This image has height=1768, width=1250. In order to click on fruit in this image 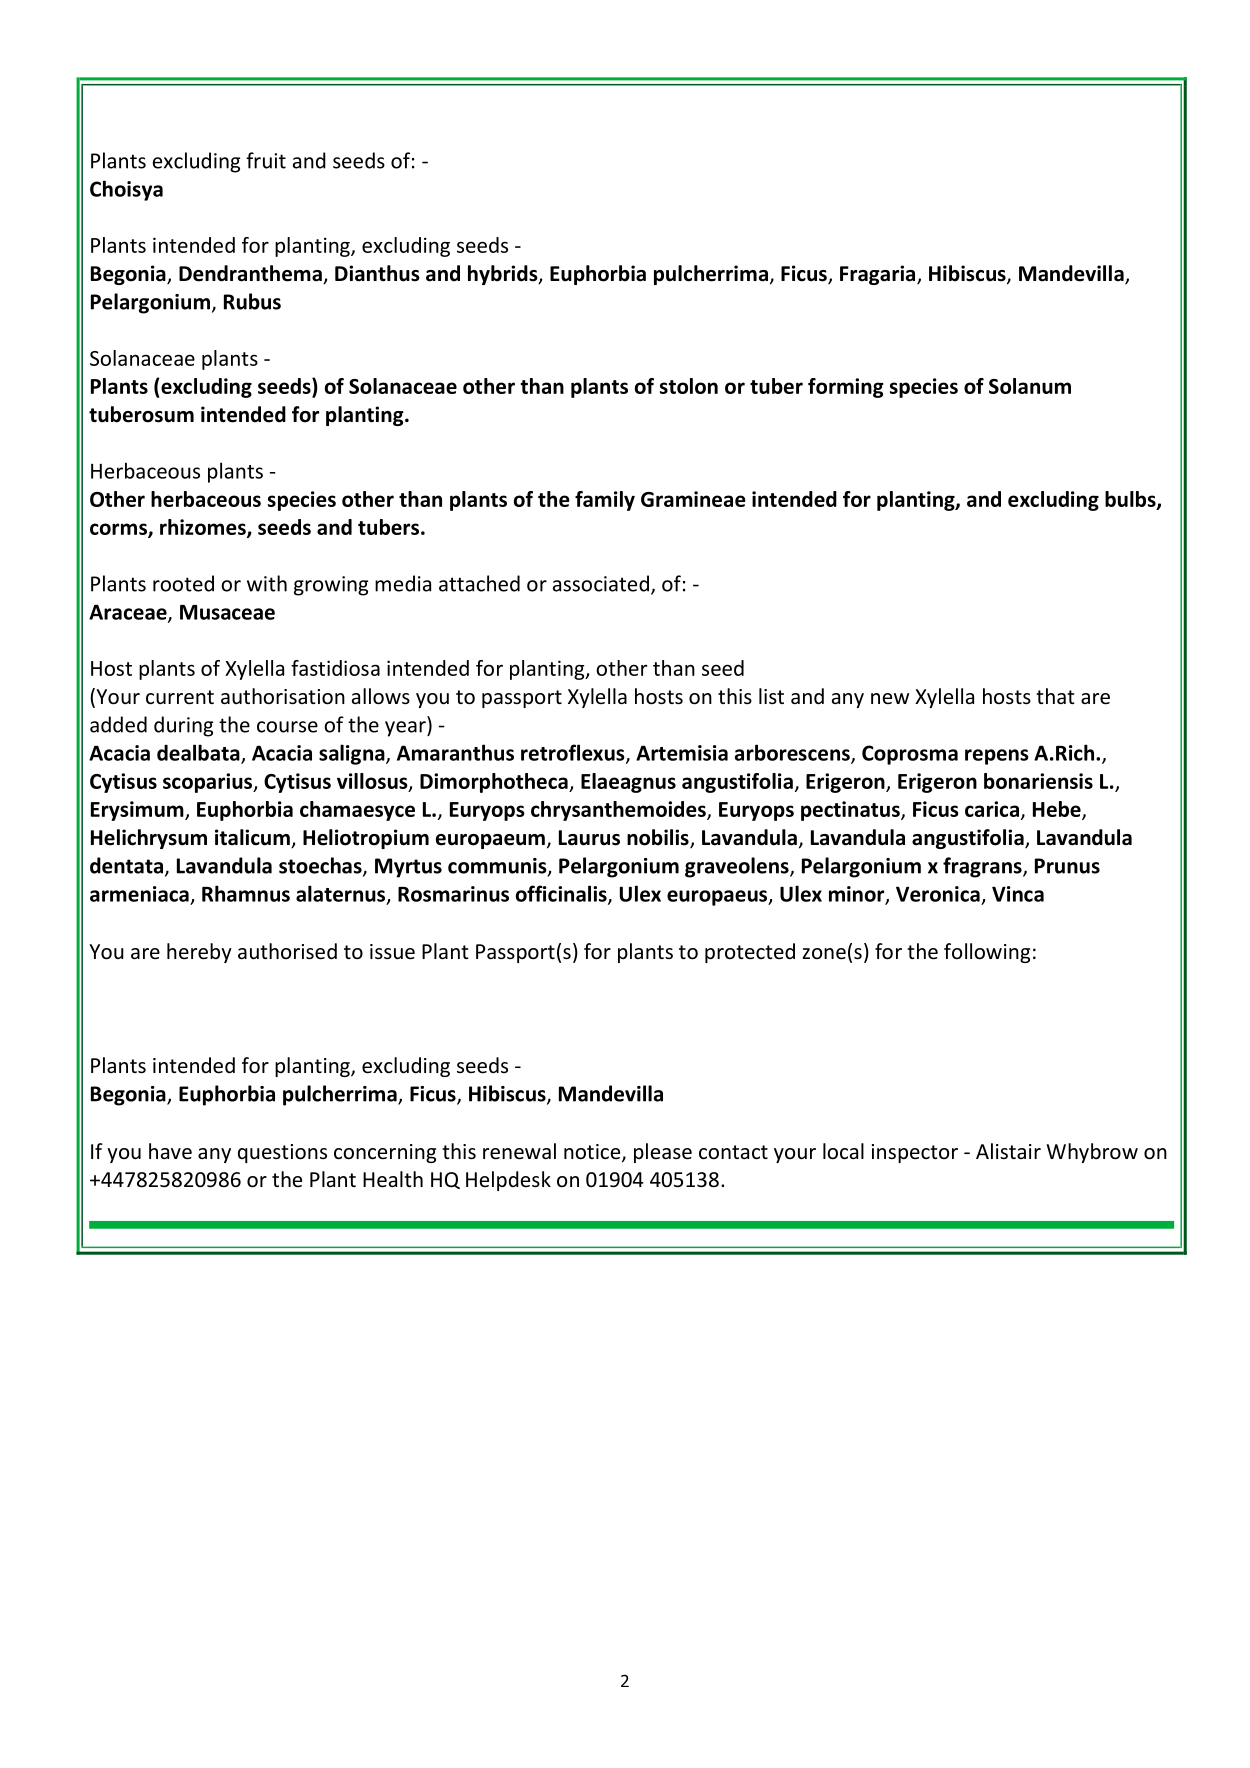, I will do `click(266, 160)`.
